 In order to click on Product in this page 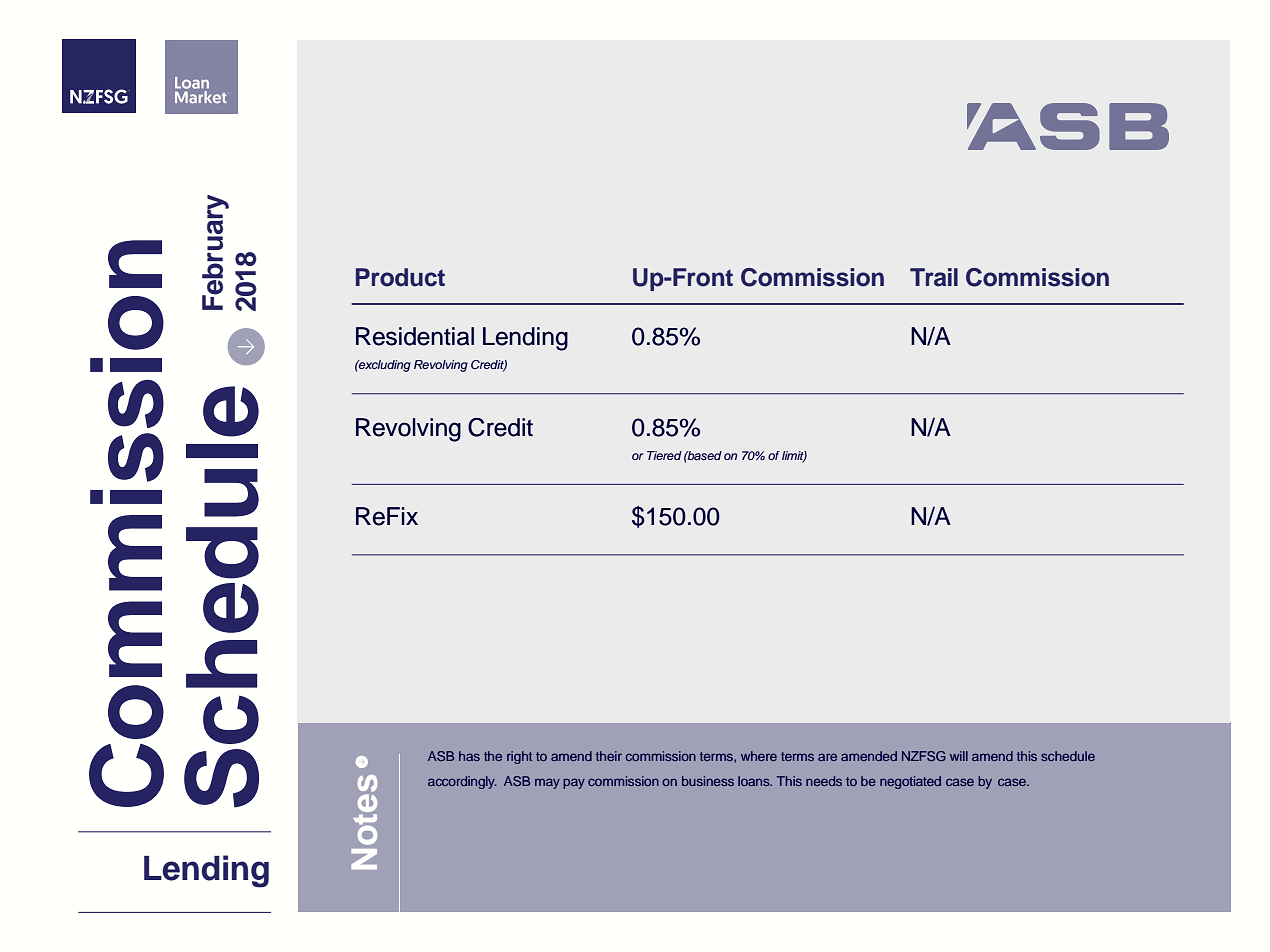, I will do `click(400, 277)`.
